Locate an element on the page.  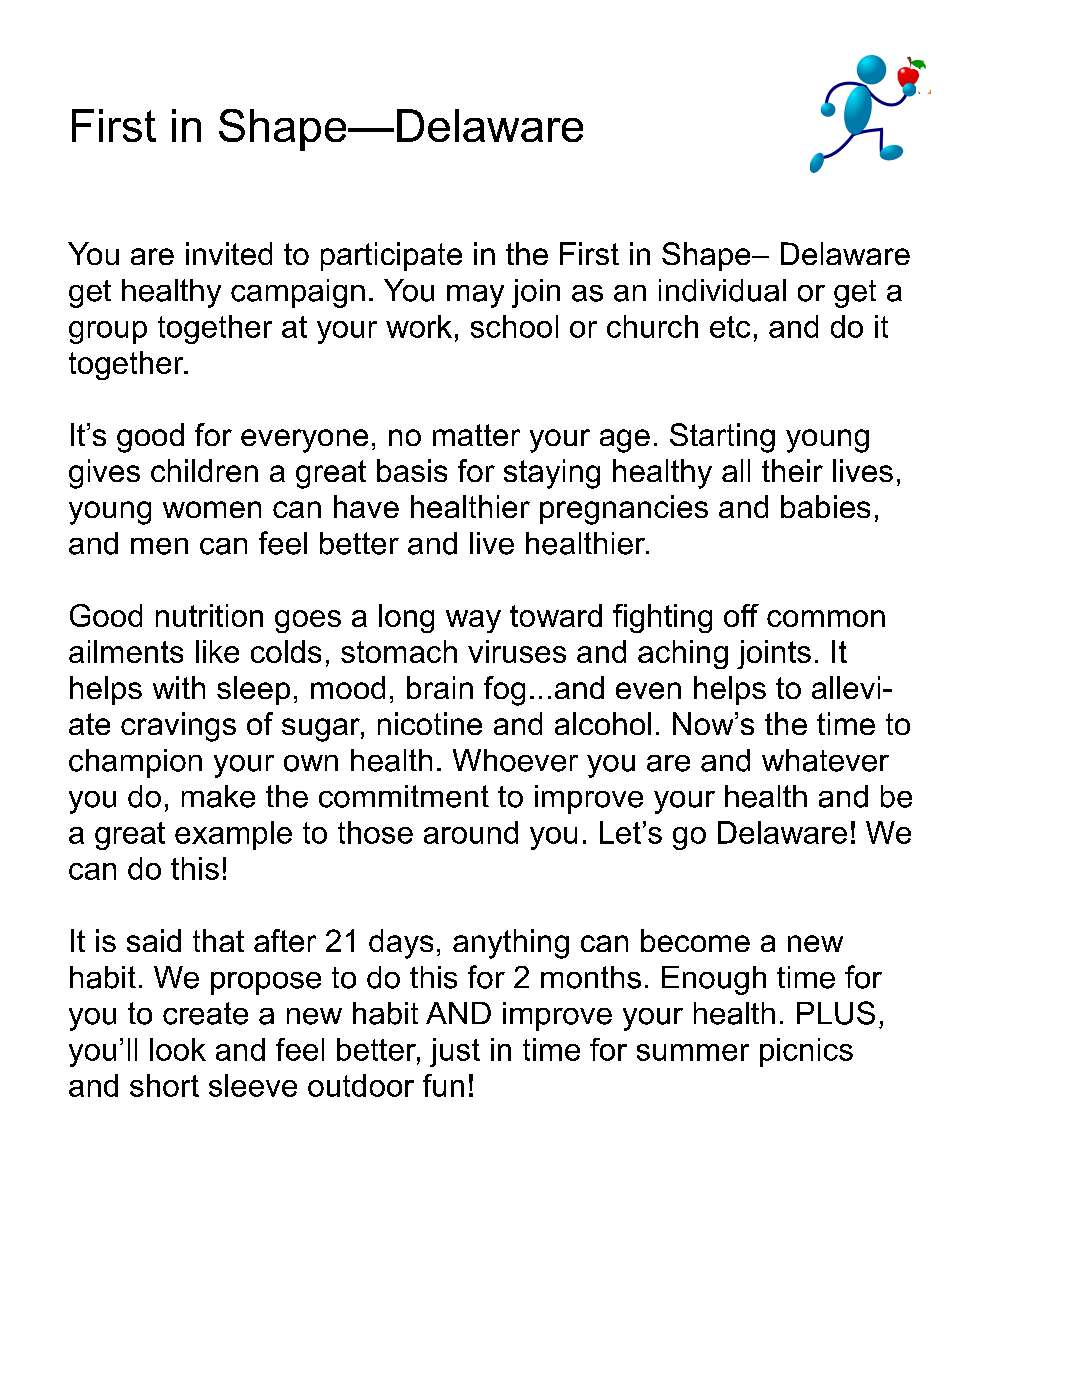
may is located at coordinates (475, 296).
